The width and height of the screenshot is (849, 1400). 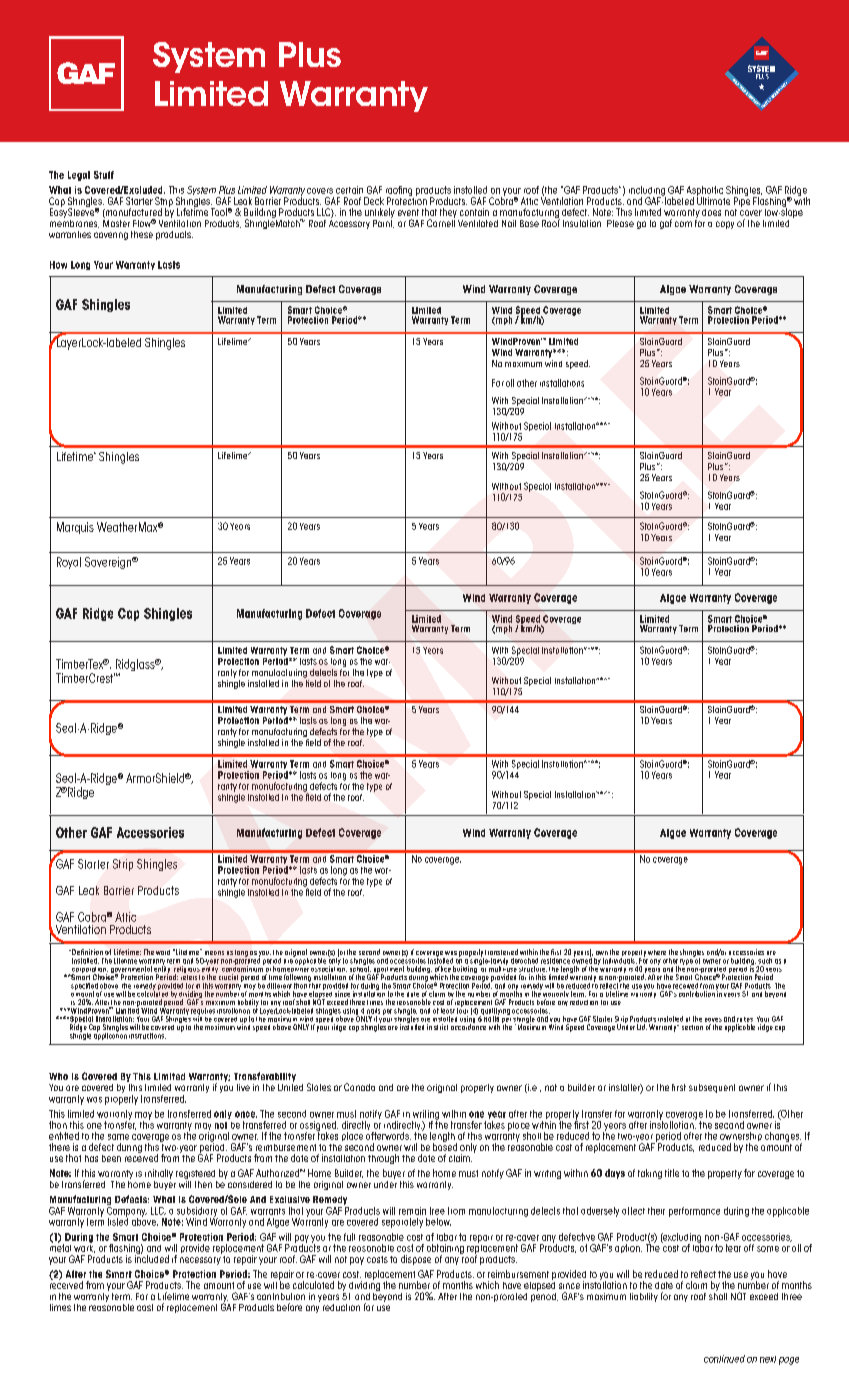 I want to click on copy, so click(x=725, y=225).
